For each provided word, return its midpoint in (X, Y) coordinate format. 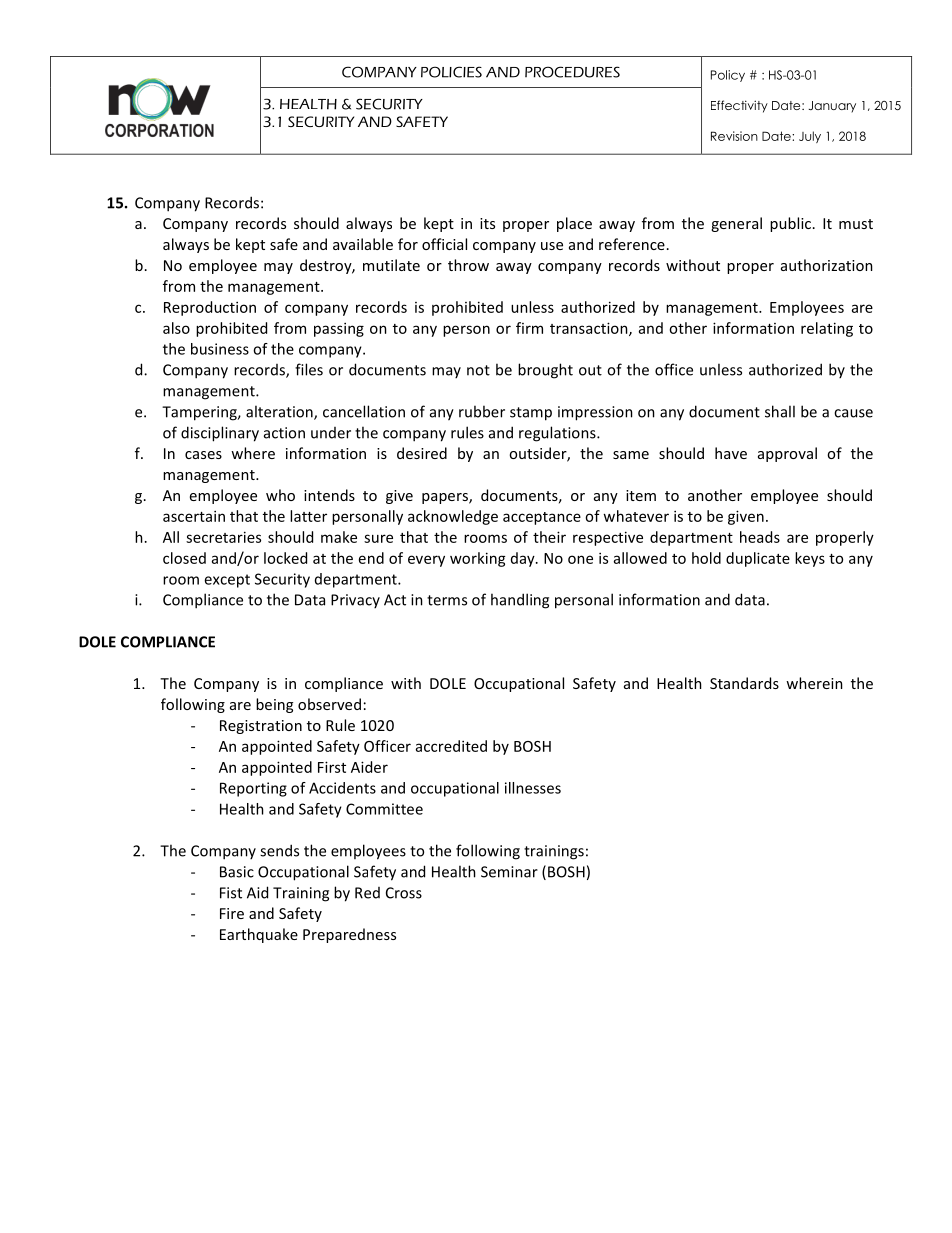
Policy (728, 76)
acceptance (542, 518)
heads (760, 537)
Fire (232, 913)
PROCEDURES (572, 72)
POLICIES (451, 72)
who (280, 495)
